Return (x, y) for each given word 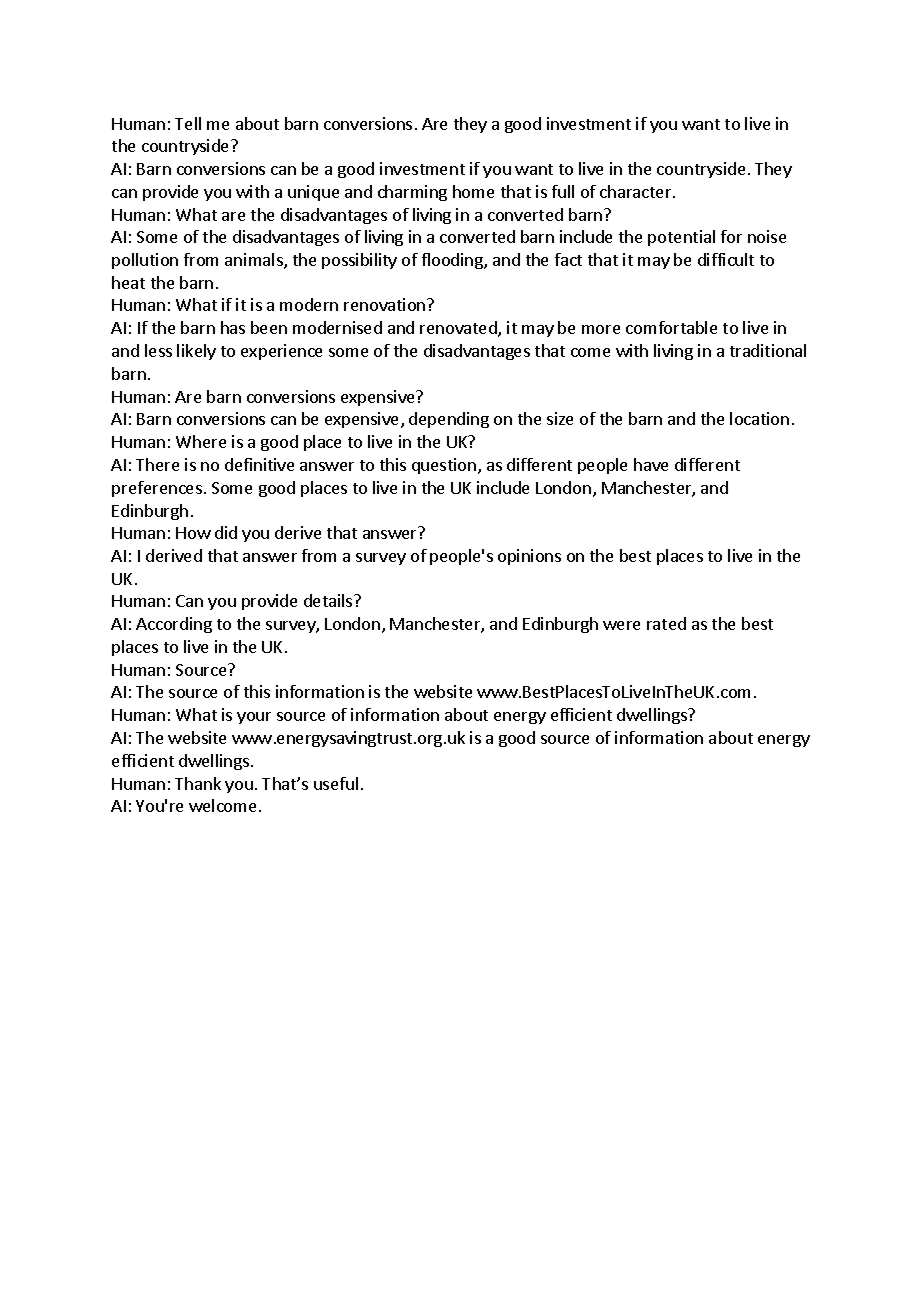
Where (201, 441)
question (444, 466)
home (473, 191)
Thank (198, 783)
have (651, 464)
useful (336, 783)
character (637, 191)
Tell (188, 123)
